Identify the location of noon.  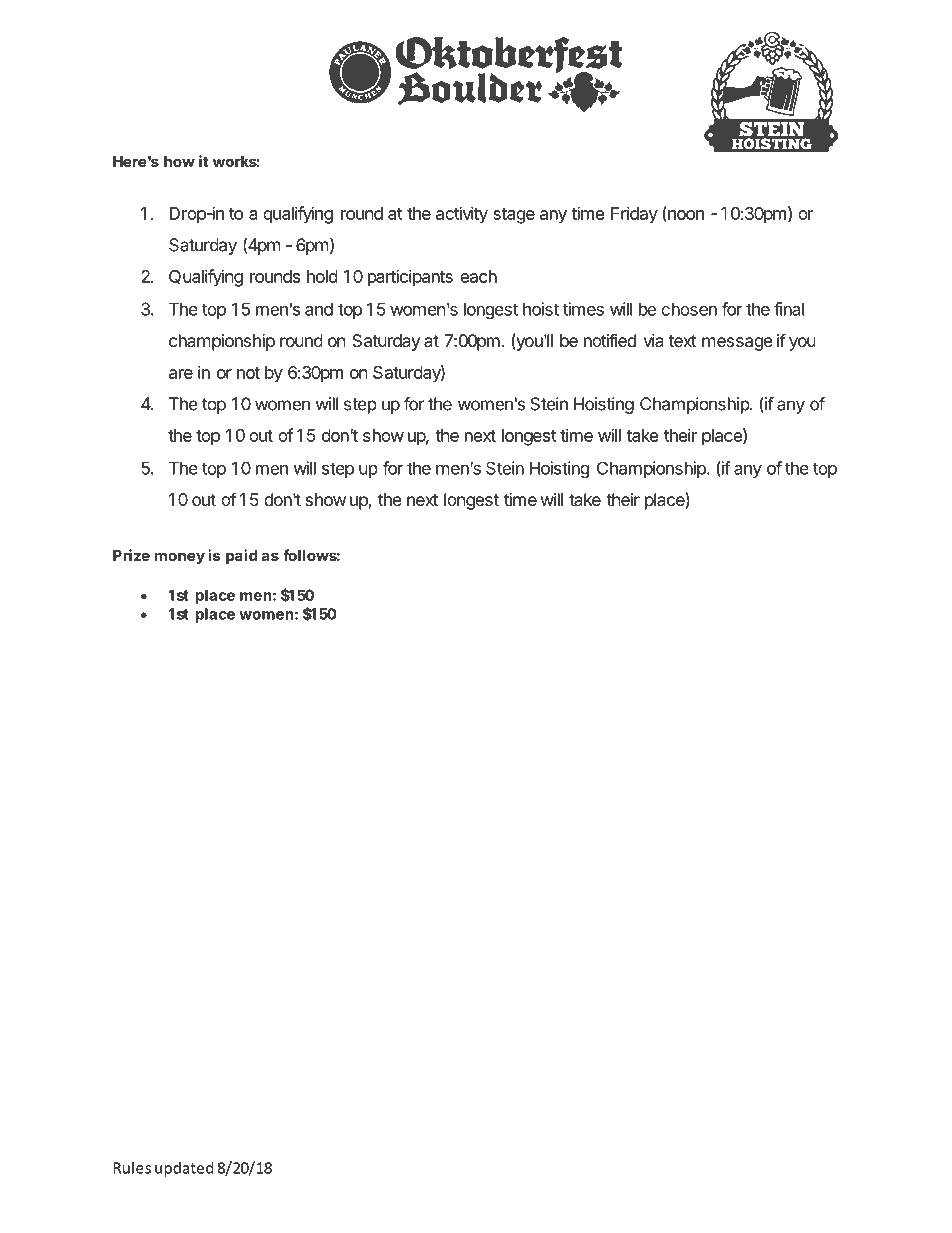
(685, 216).
